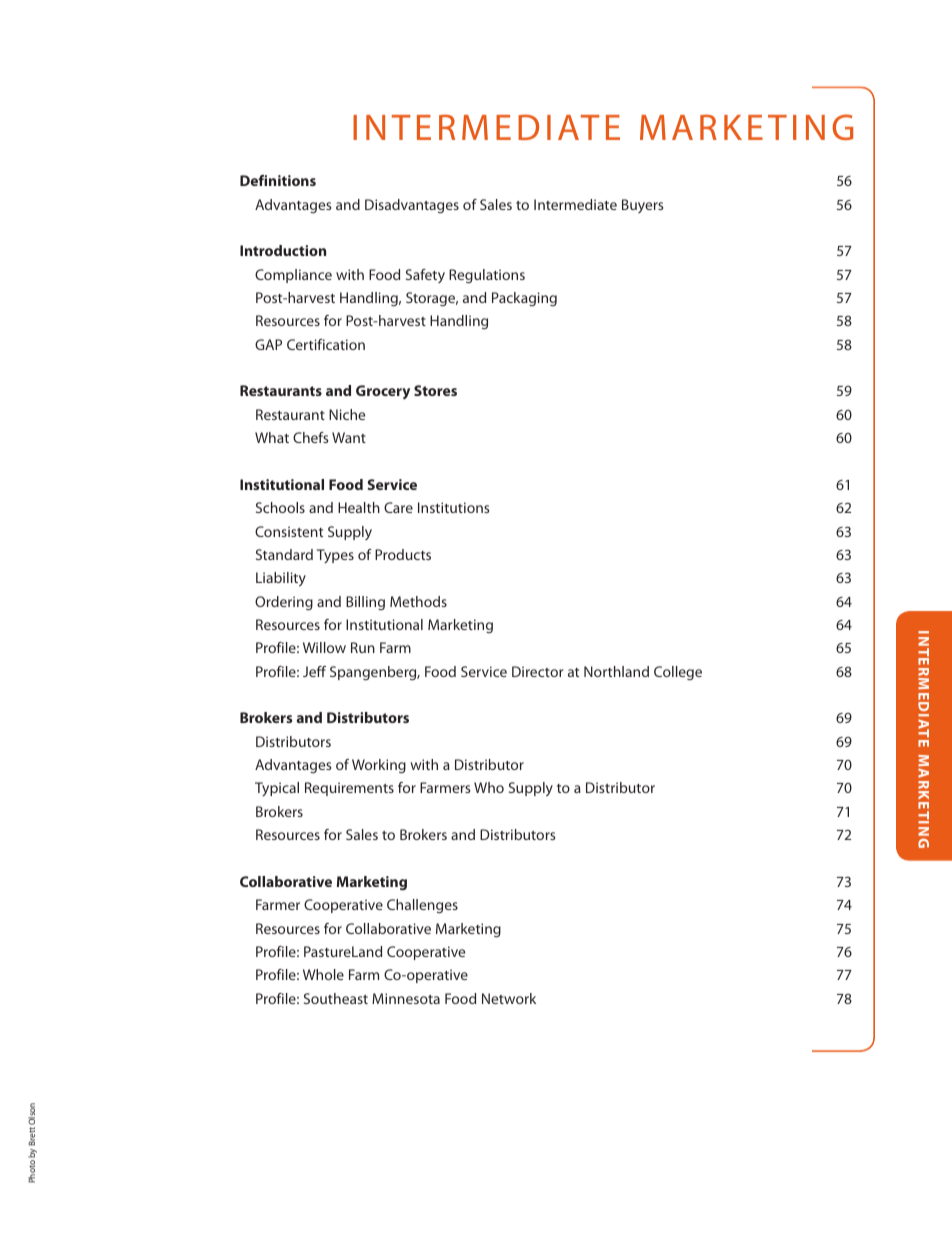 Image resolution: width=952 pixels, height=1233 pixels. I want to click on Jeff, so click(314, 671).
